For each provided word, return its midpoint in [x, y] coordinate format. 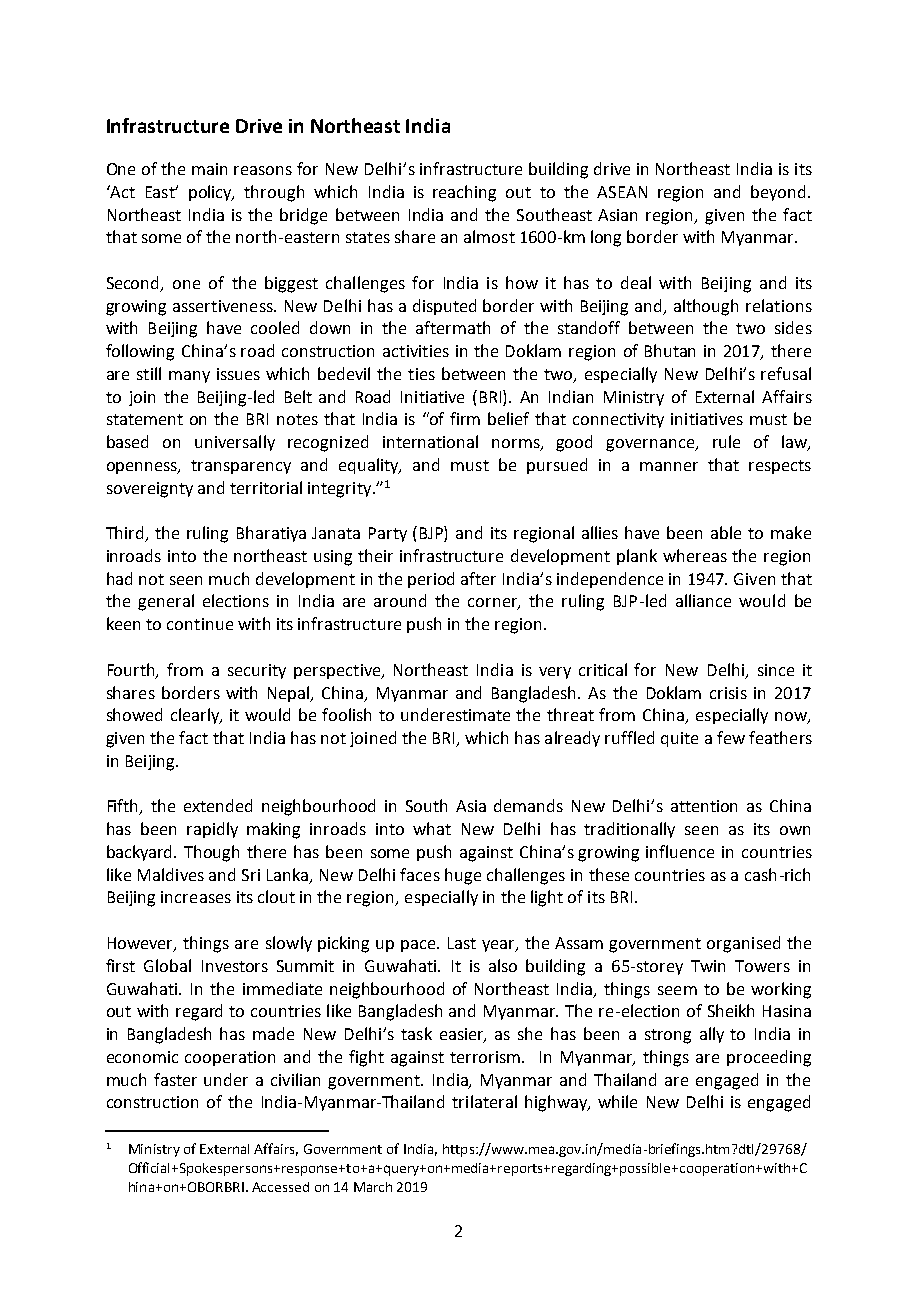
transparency [241, 467]
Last [462, 943]
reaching [464, 193]
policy [211, 193]
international [430, 441]
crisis [728, 693]
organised [743, 944]
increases [196, 897]
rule [726, 441]
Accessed [280, 1187]
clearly [196, 716]
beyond [778, 193]
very [555, 673]
